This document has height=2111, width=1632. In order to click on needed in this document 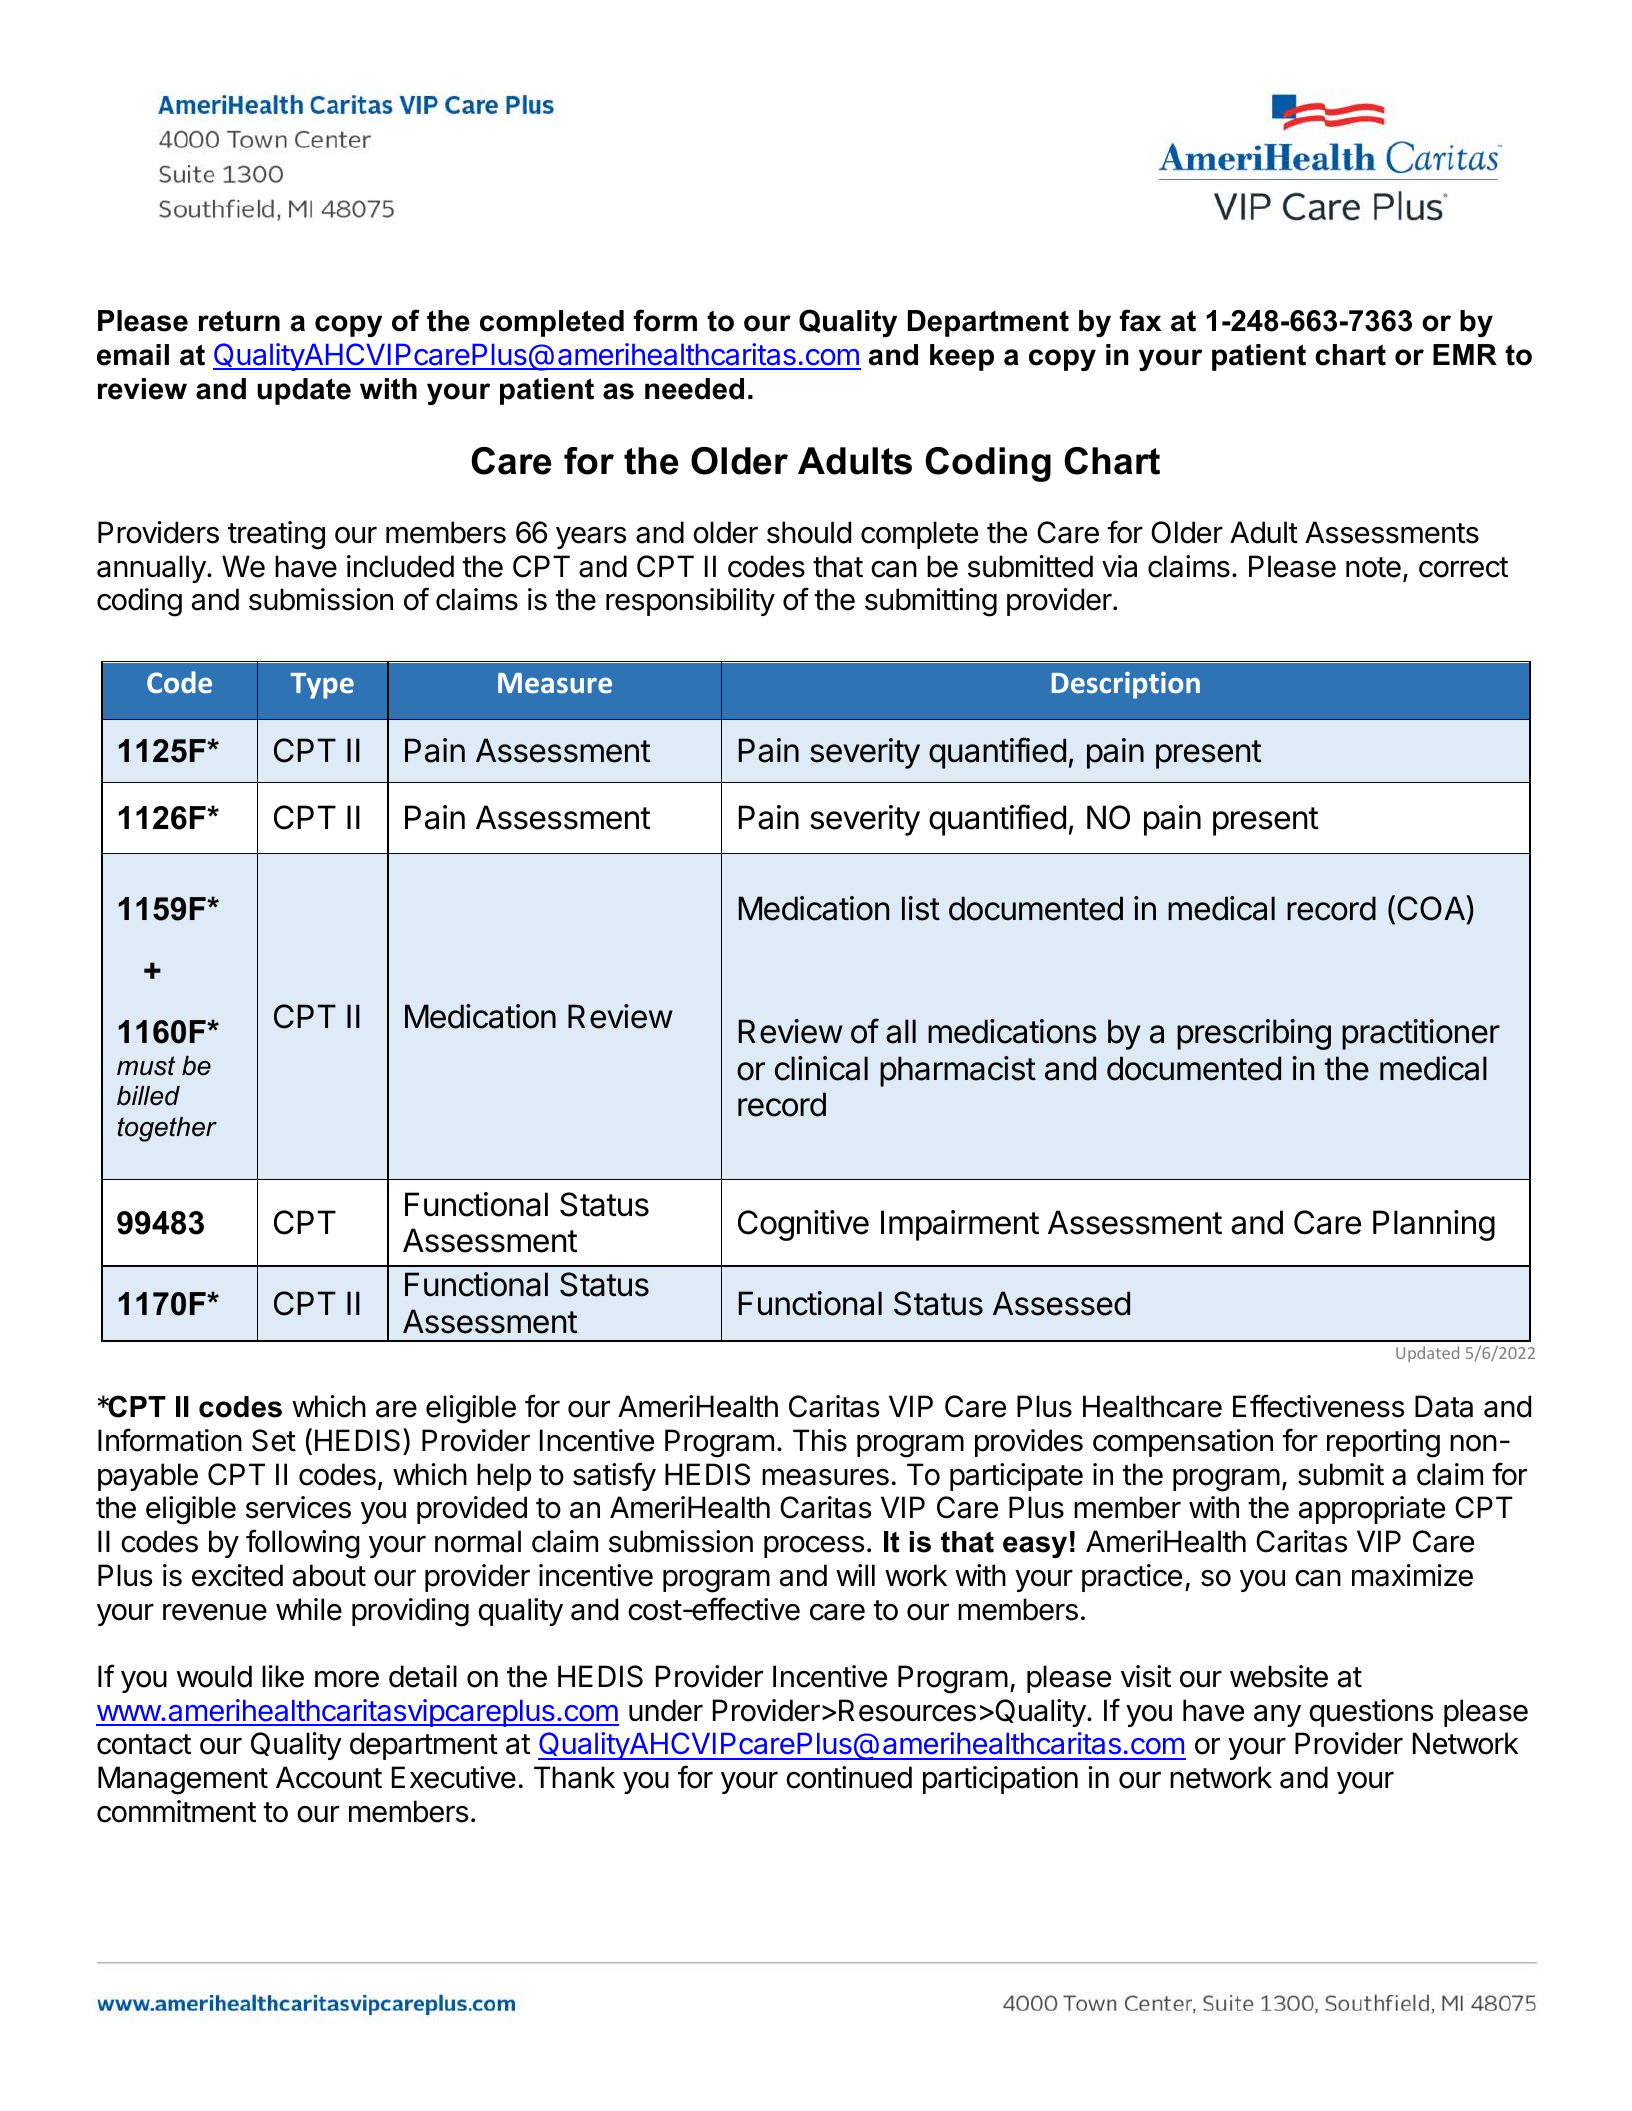, I will do `click(694, 389)`.
